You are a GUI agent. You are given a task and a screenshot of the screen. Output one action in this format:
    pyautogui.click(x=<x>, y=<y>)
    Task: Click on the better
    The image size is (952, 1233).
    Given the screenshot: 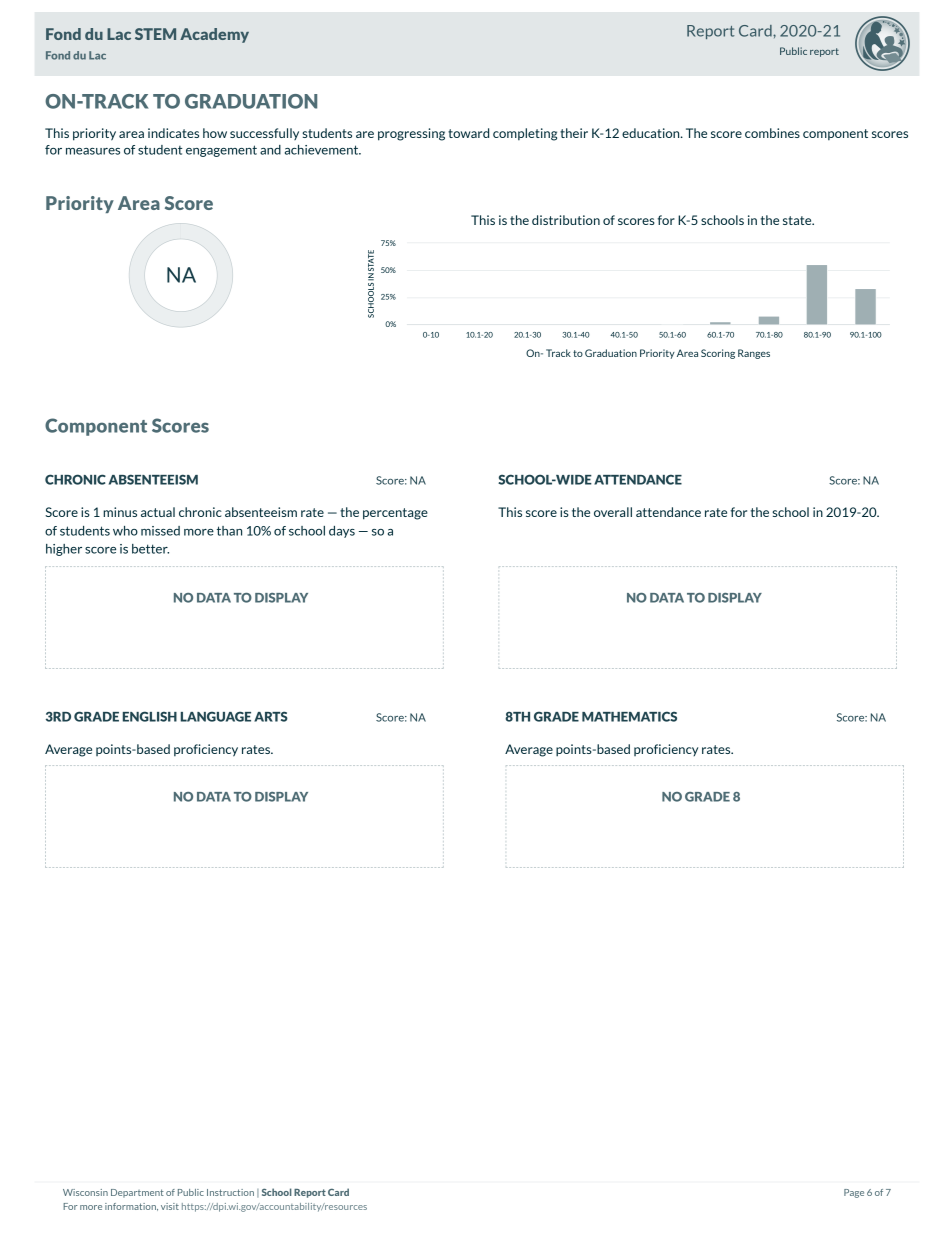 What is the action you would take?
    pyautogui.click(x=150, y=549)
